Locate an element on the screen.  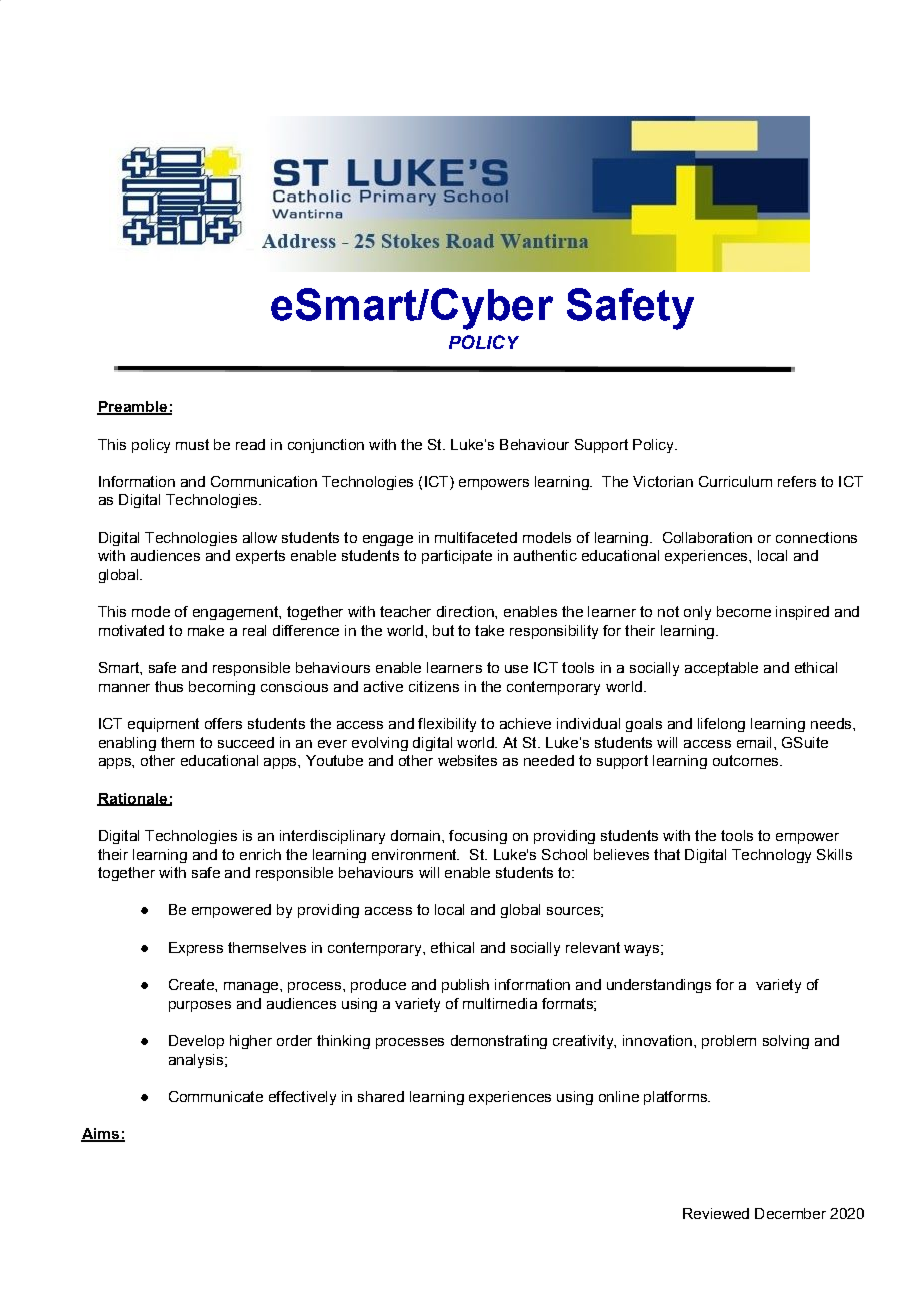
Rationale is located at coordinates (133, 799).
